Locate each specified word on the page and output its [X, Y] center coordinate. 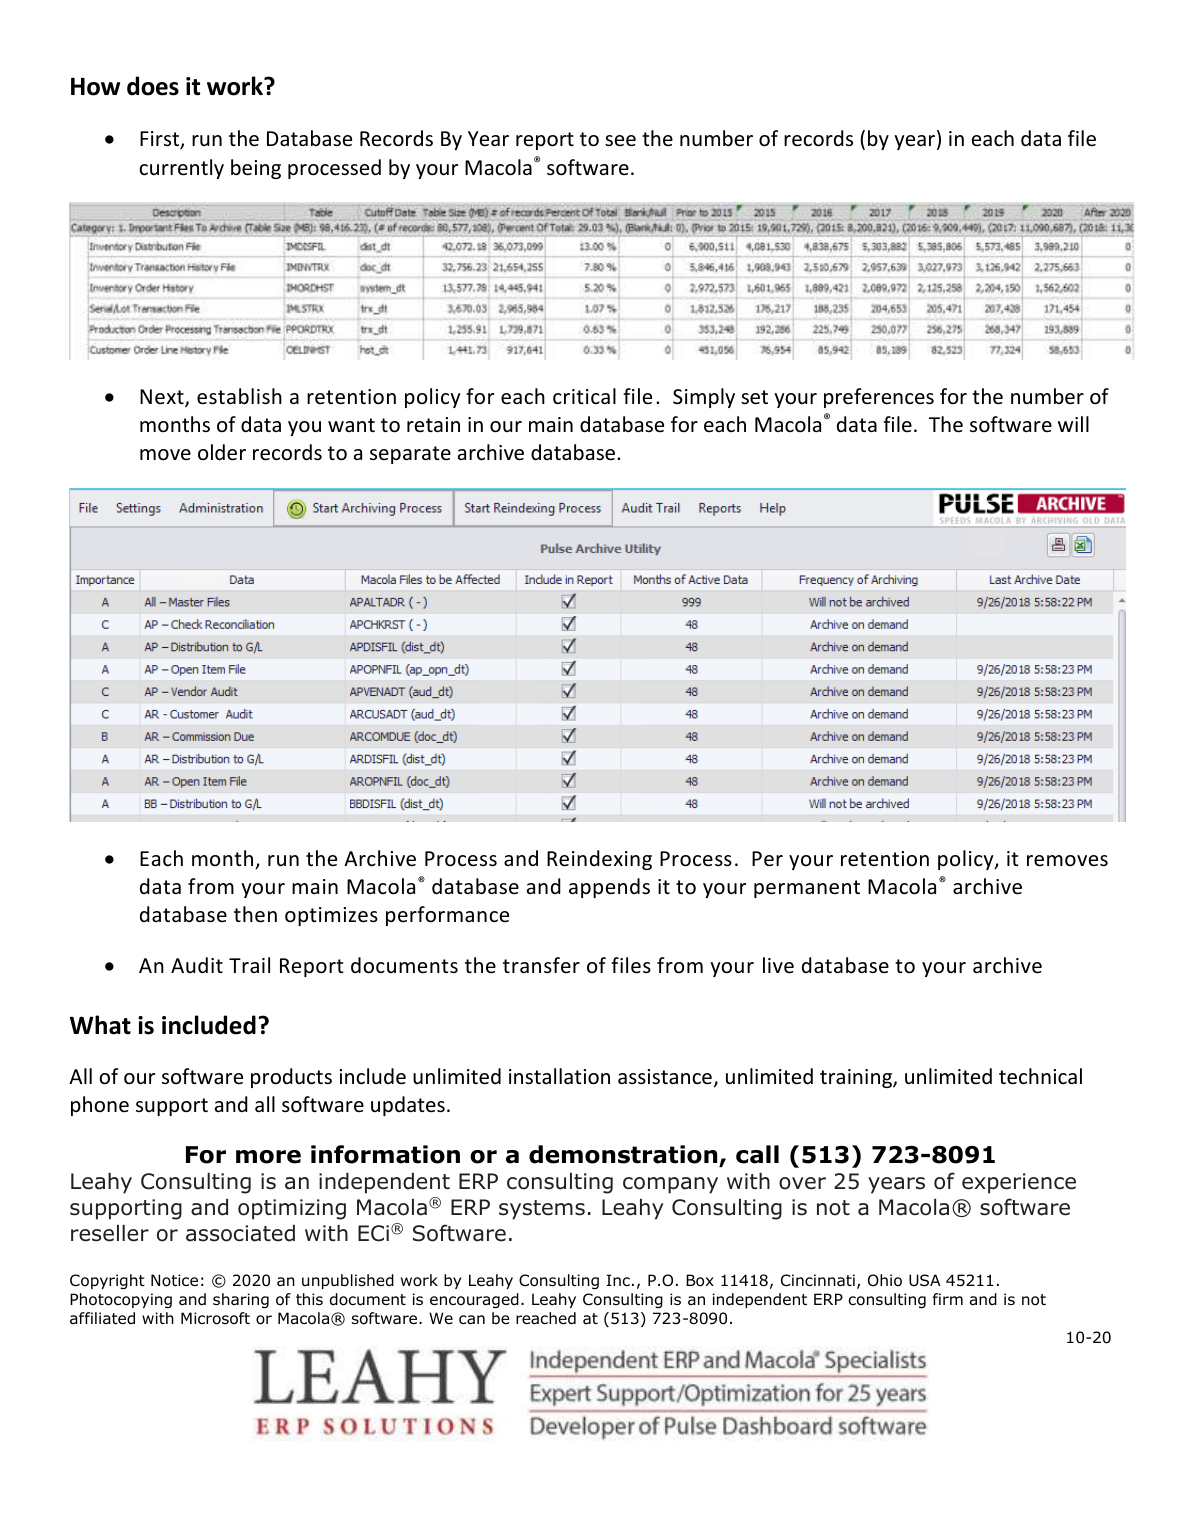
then [255, 914]
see [620, 141]
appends [609, 888]
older [222, 452]
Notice [174, 1280]
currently [181, 169]
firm [948, 1299]
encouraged [474, 1301]
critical [584, 396]
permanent [807, 889]
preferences [879, 398]
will [1073, 424]
